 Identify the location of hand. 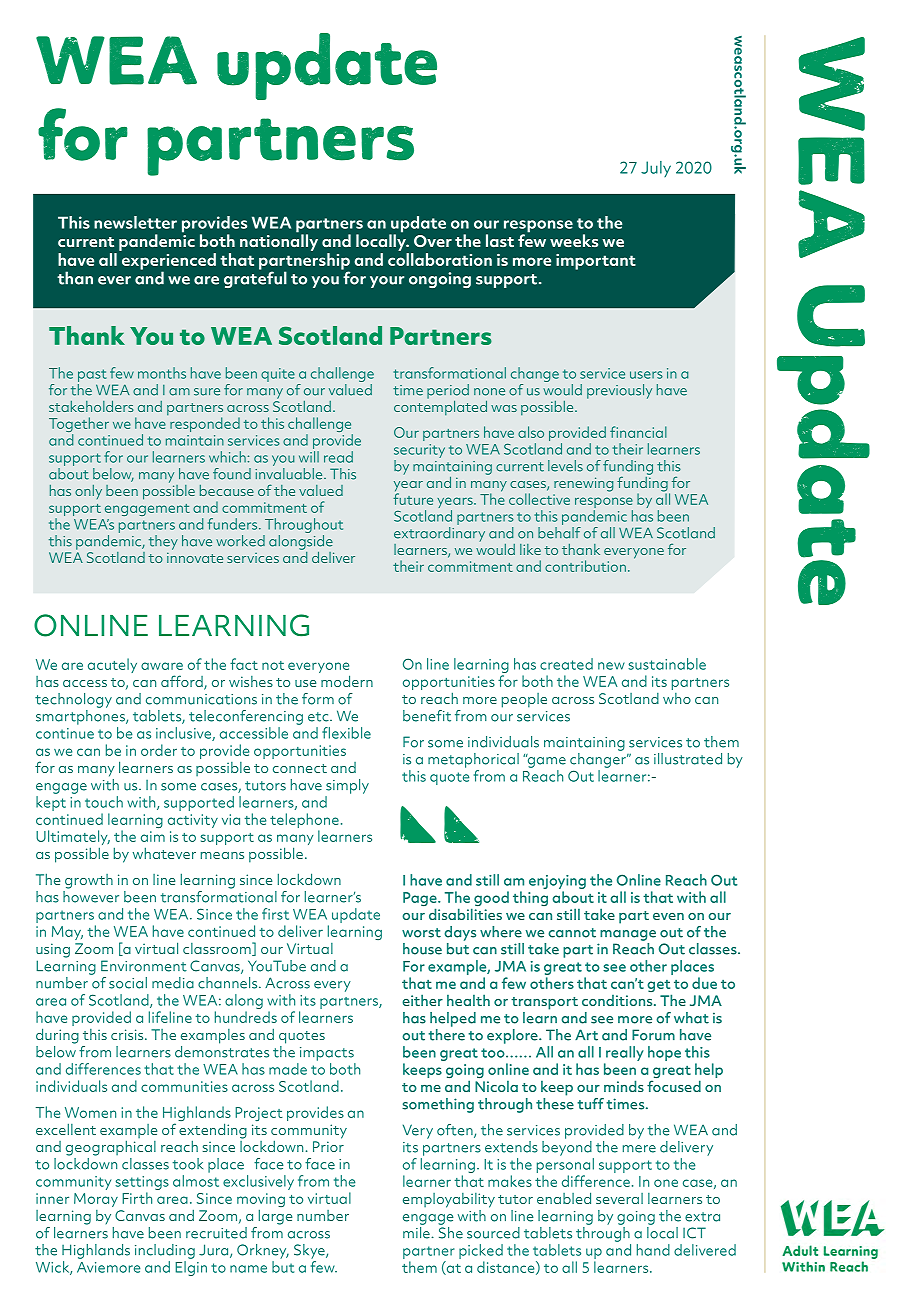
(653, 1250).
